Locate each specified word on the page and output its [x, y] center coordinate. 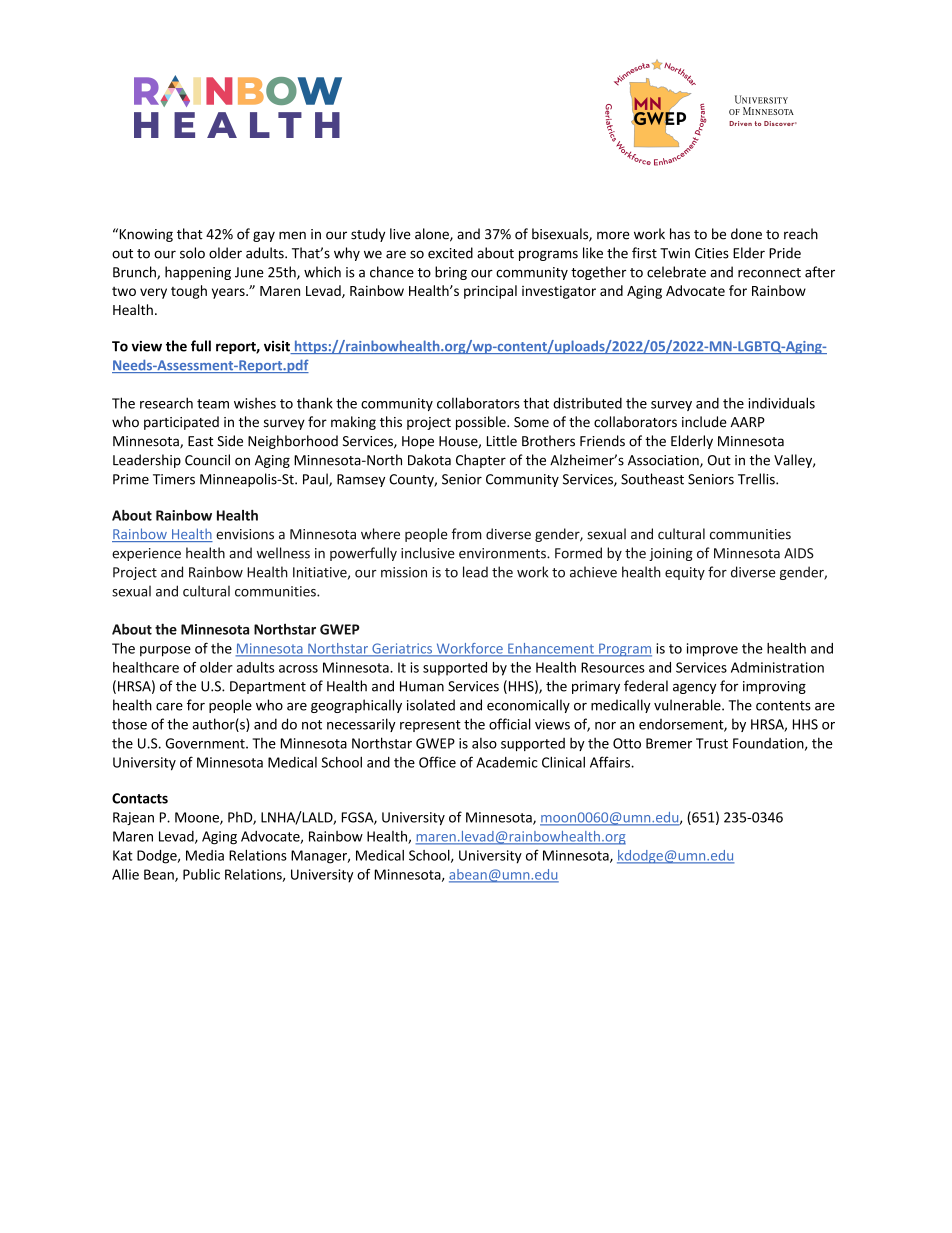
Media [205, 855]
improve [712, 650]
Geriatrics [402, 649]
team [213, 404]
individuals [782, 403]
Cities [712, 253]
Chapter [481, 461]
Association [664, 461]
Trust [712, 743]
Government [206, 743]
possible [482, 423]
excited [450, 253]
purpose [165, 651]
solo [192, 253]
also [484, 743]
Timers [174, 479]
